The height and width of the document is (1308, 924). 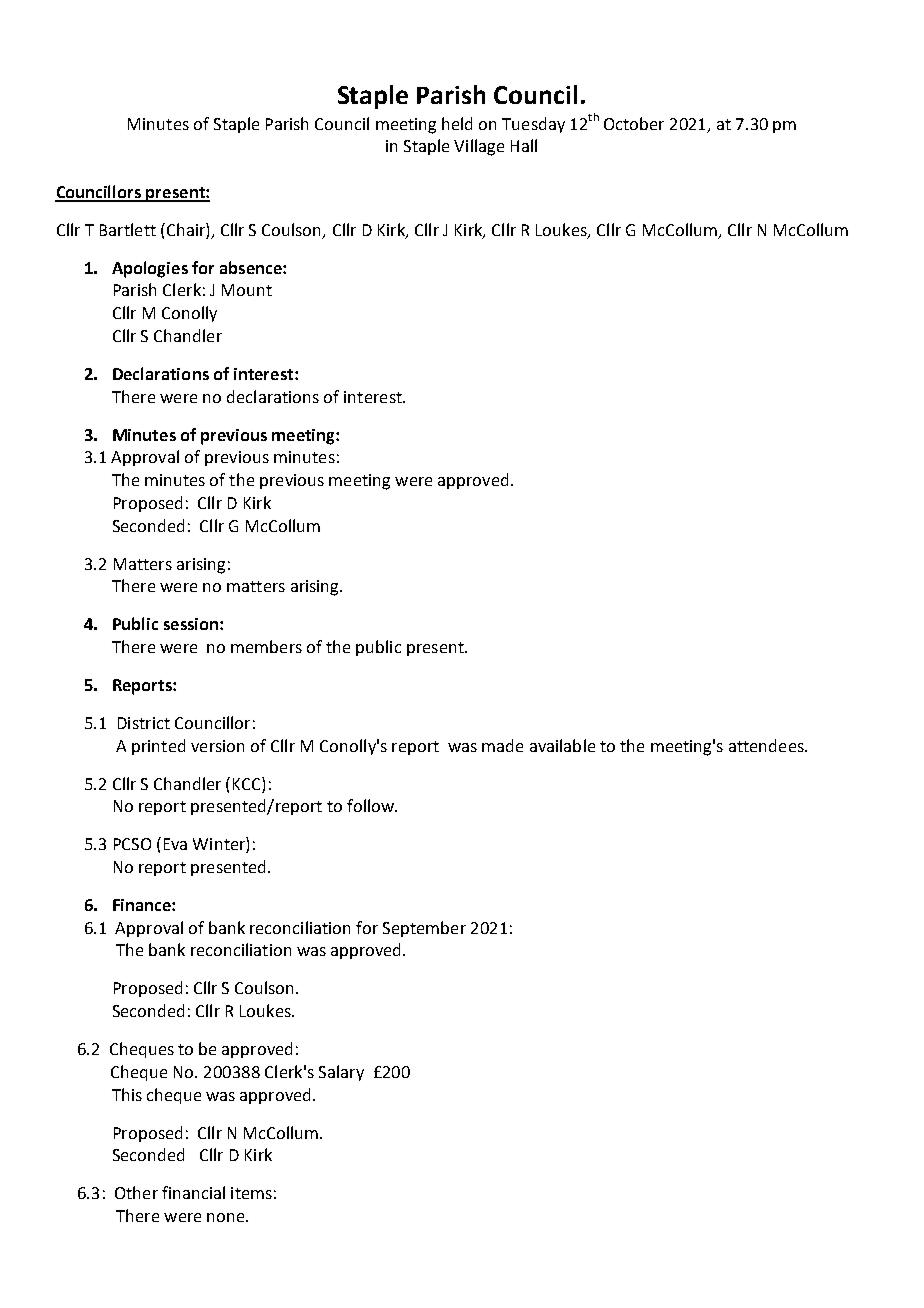 What do you see at coordinates (634, 123) in the document?
I see `October` at bounding box center [634, 123].
